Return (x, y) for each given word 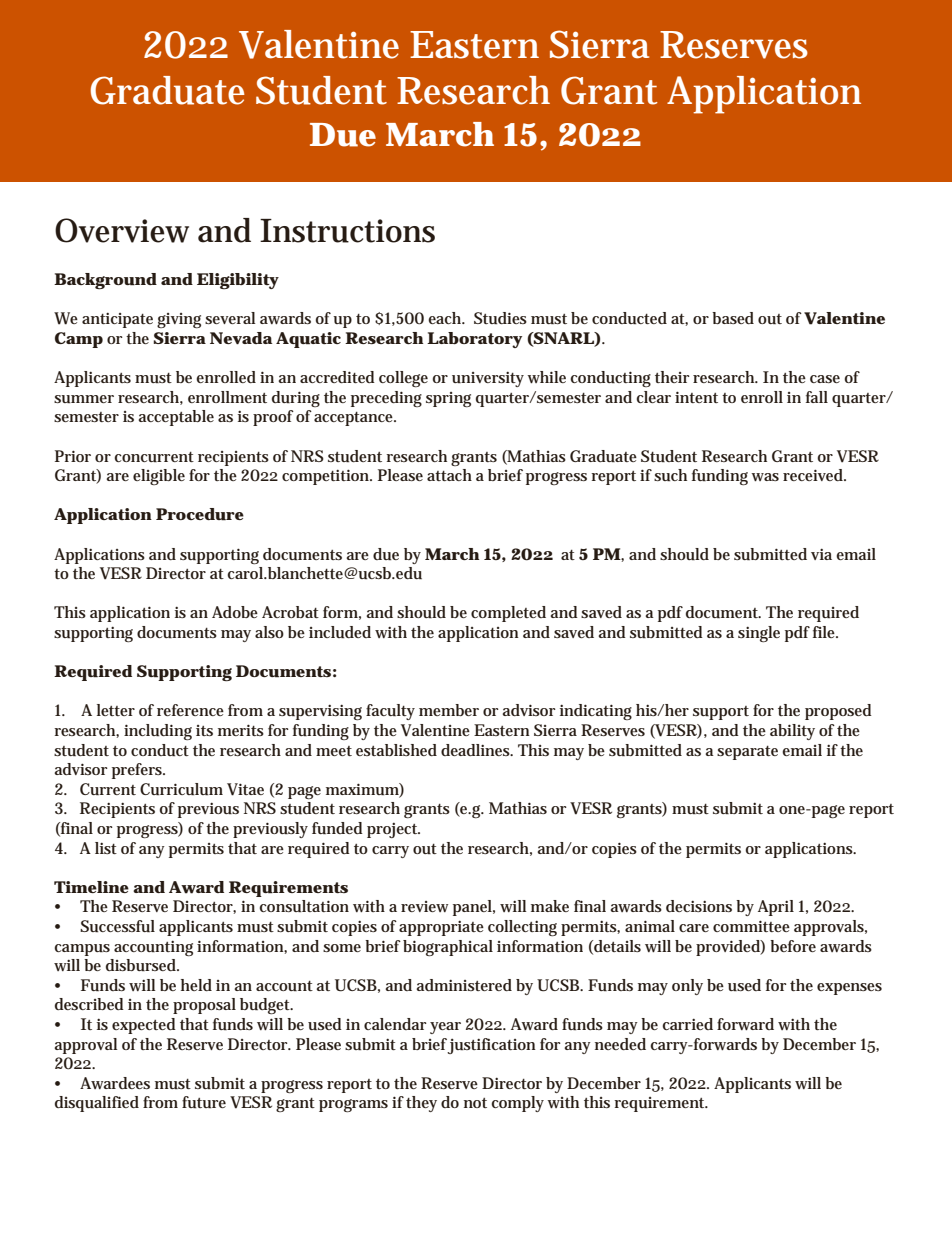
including (158, 732)
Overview (122, 230)
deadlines (477, 750)
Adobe (235, 612)
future (204, 1102)
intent (696, 397)
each (446, 318)
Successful (117, 926)
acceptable (176, 418)
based (733, 318)
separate (747, 753)
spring (448, 399)
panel (474, 908)
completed (508, 614)
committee (751, 926)
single (759, 634)
